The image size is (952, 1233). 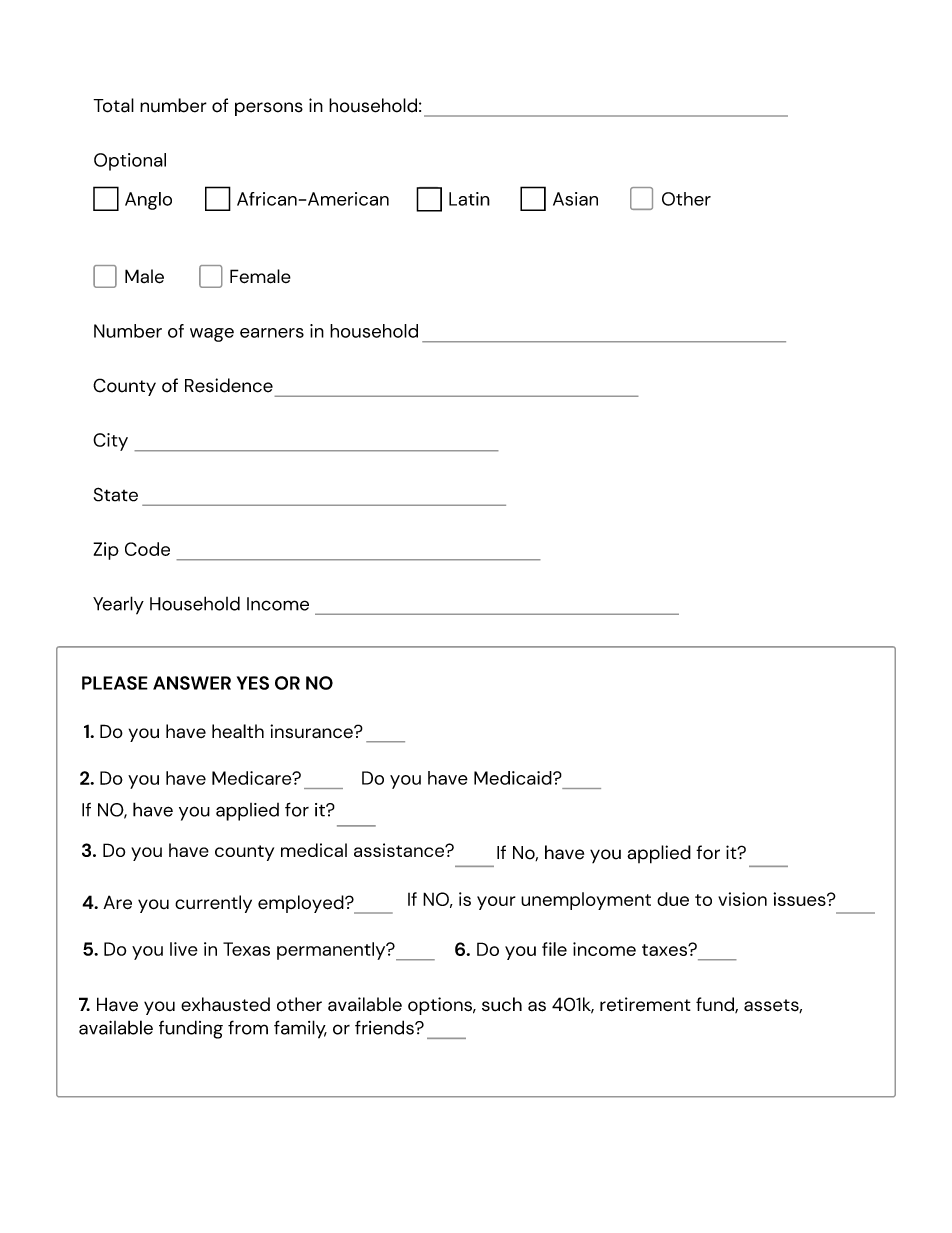 What do you see at coordinates (469, 199) in the screenshot?
I see `Latin` at bounding box center [469, 199].
